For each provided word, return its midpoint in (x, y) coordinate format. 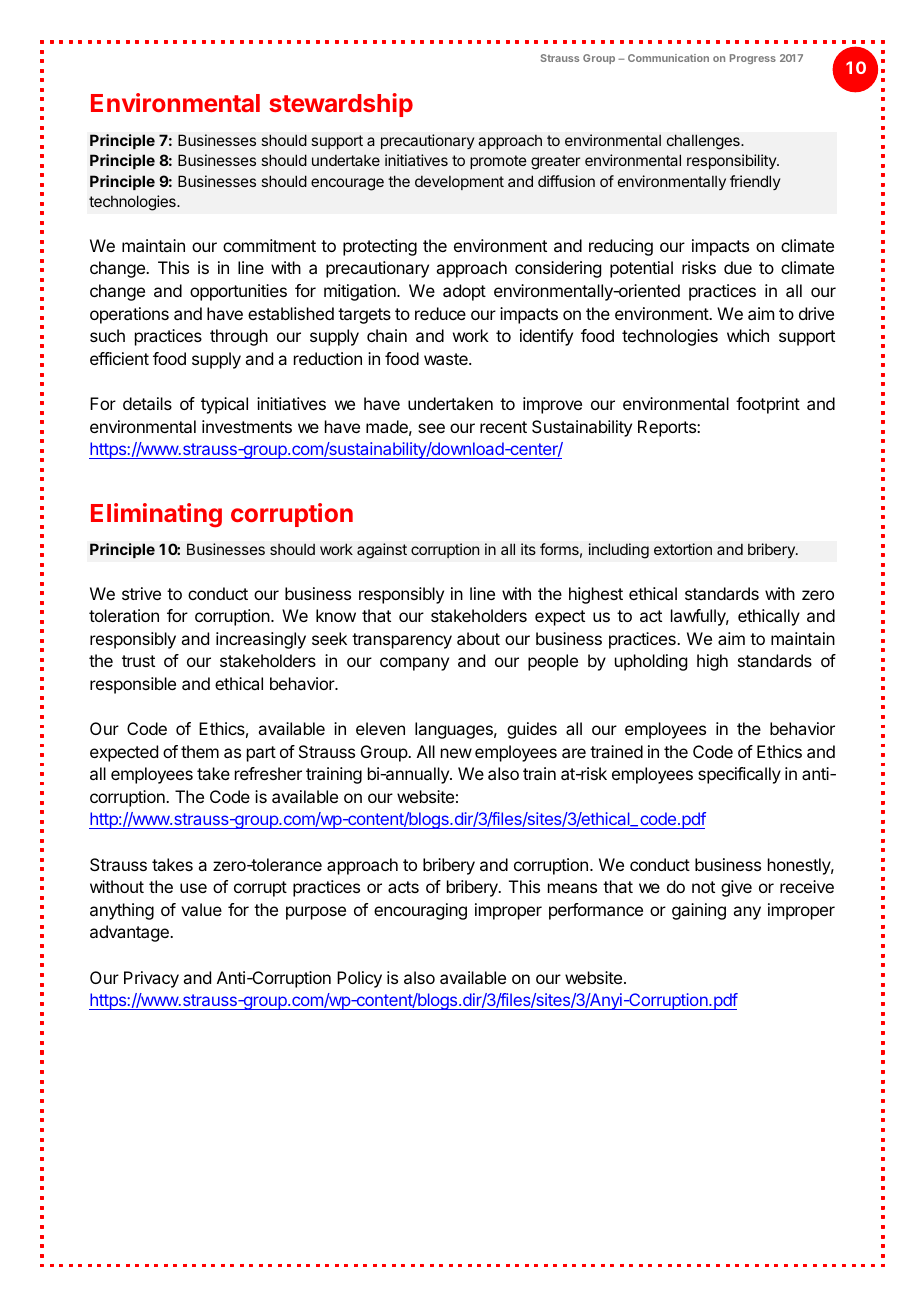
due (738, 267)
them (200, 751)
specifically (739, 775)
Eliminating (156, 515)
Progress (753, 59)
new (456, 753)
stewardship (341, 105)
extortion (683, 549)
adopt (464, 292)
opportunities (238, 292)
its (528, 549)
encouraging (420, 911)
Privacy (151, 979)
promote (498, 162)
